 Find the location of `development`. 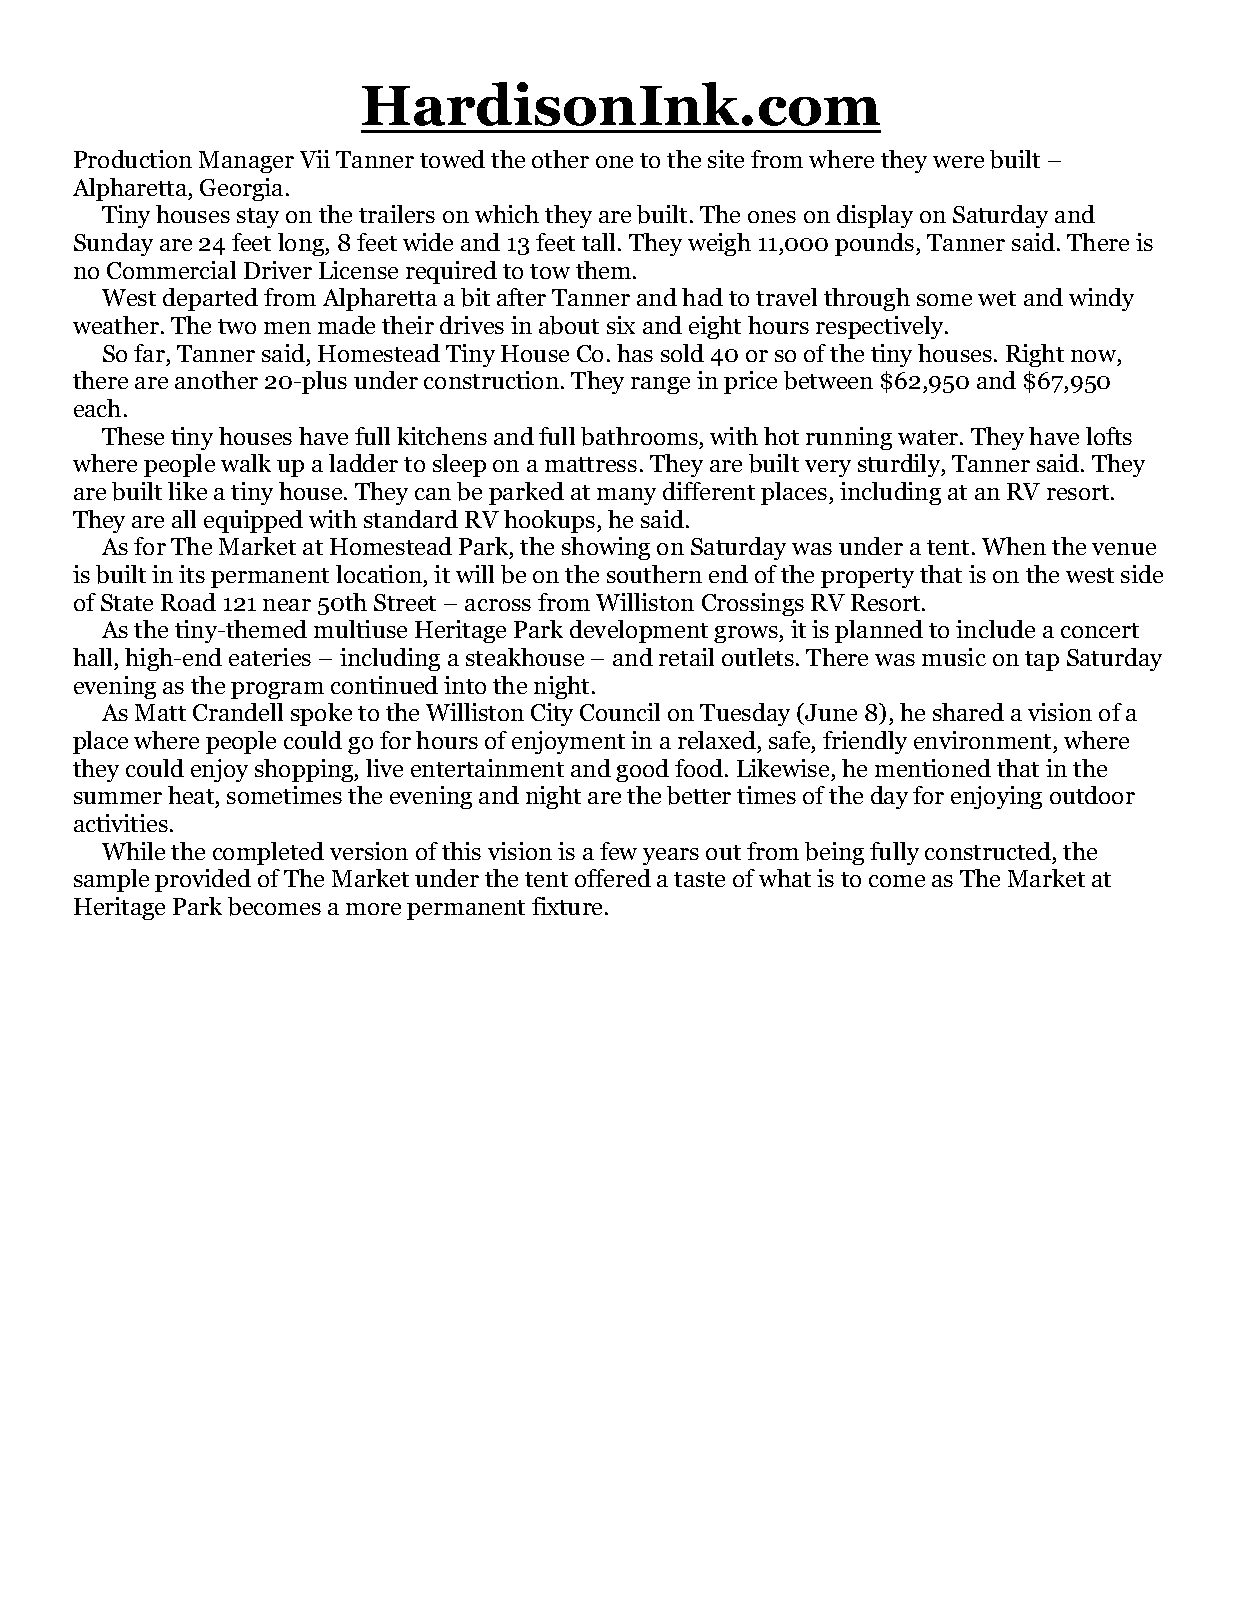

development is located at coordinates (639, 631).
